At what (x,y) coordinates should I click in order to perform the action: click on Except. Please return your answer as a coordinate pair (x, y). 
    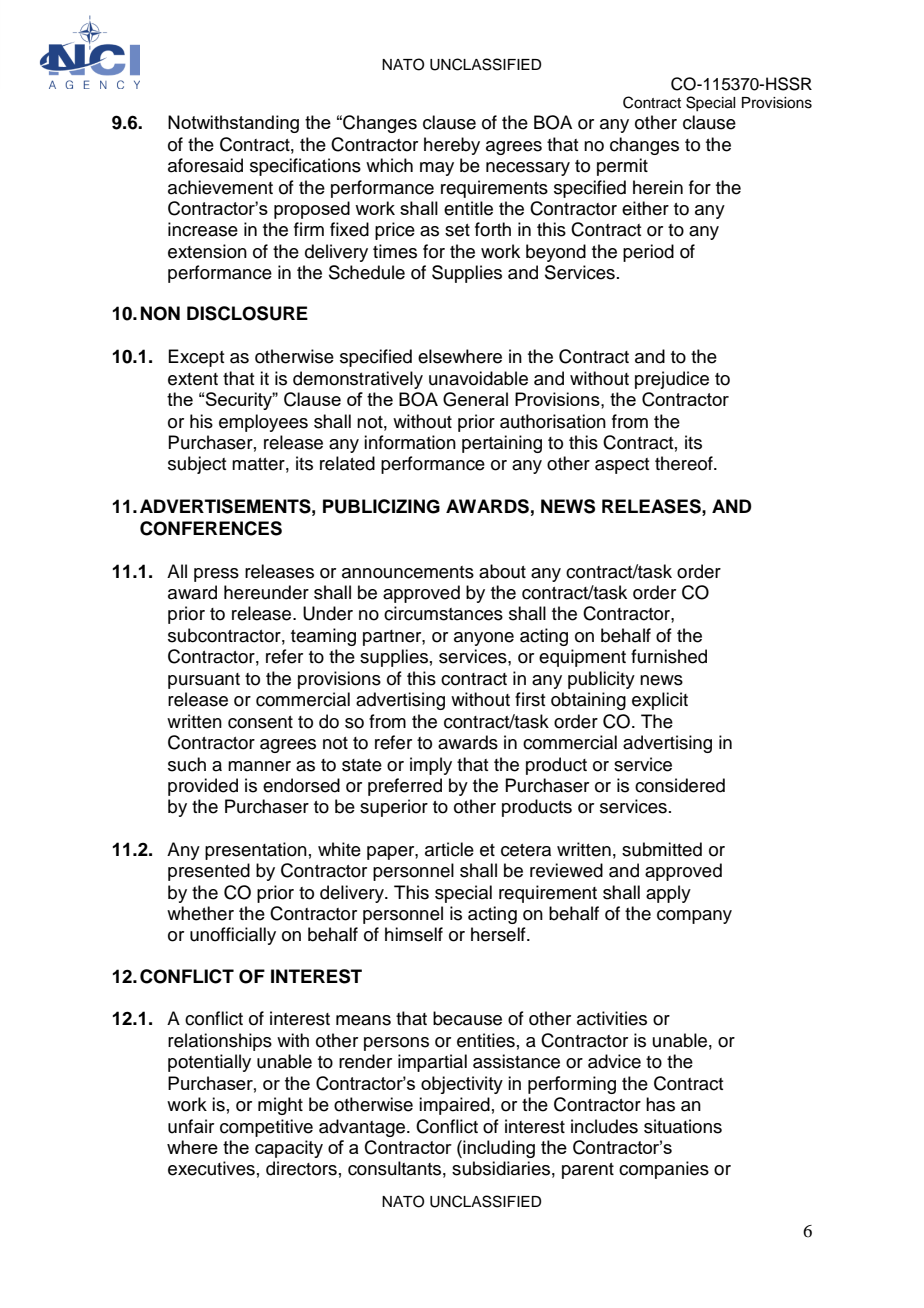
    Looking at the image, I should click on (196, 358).
